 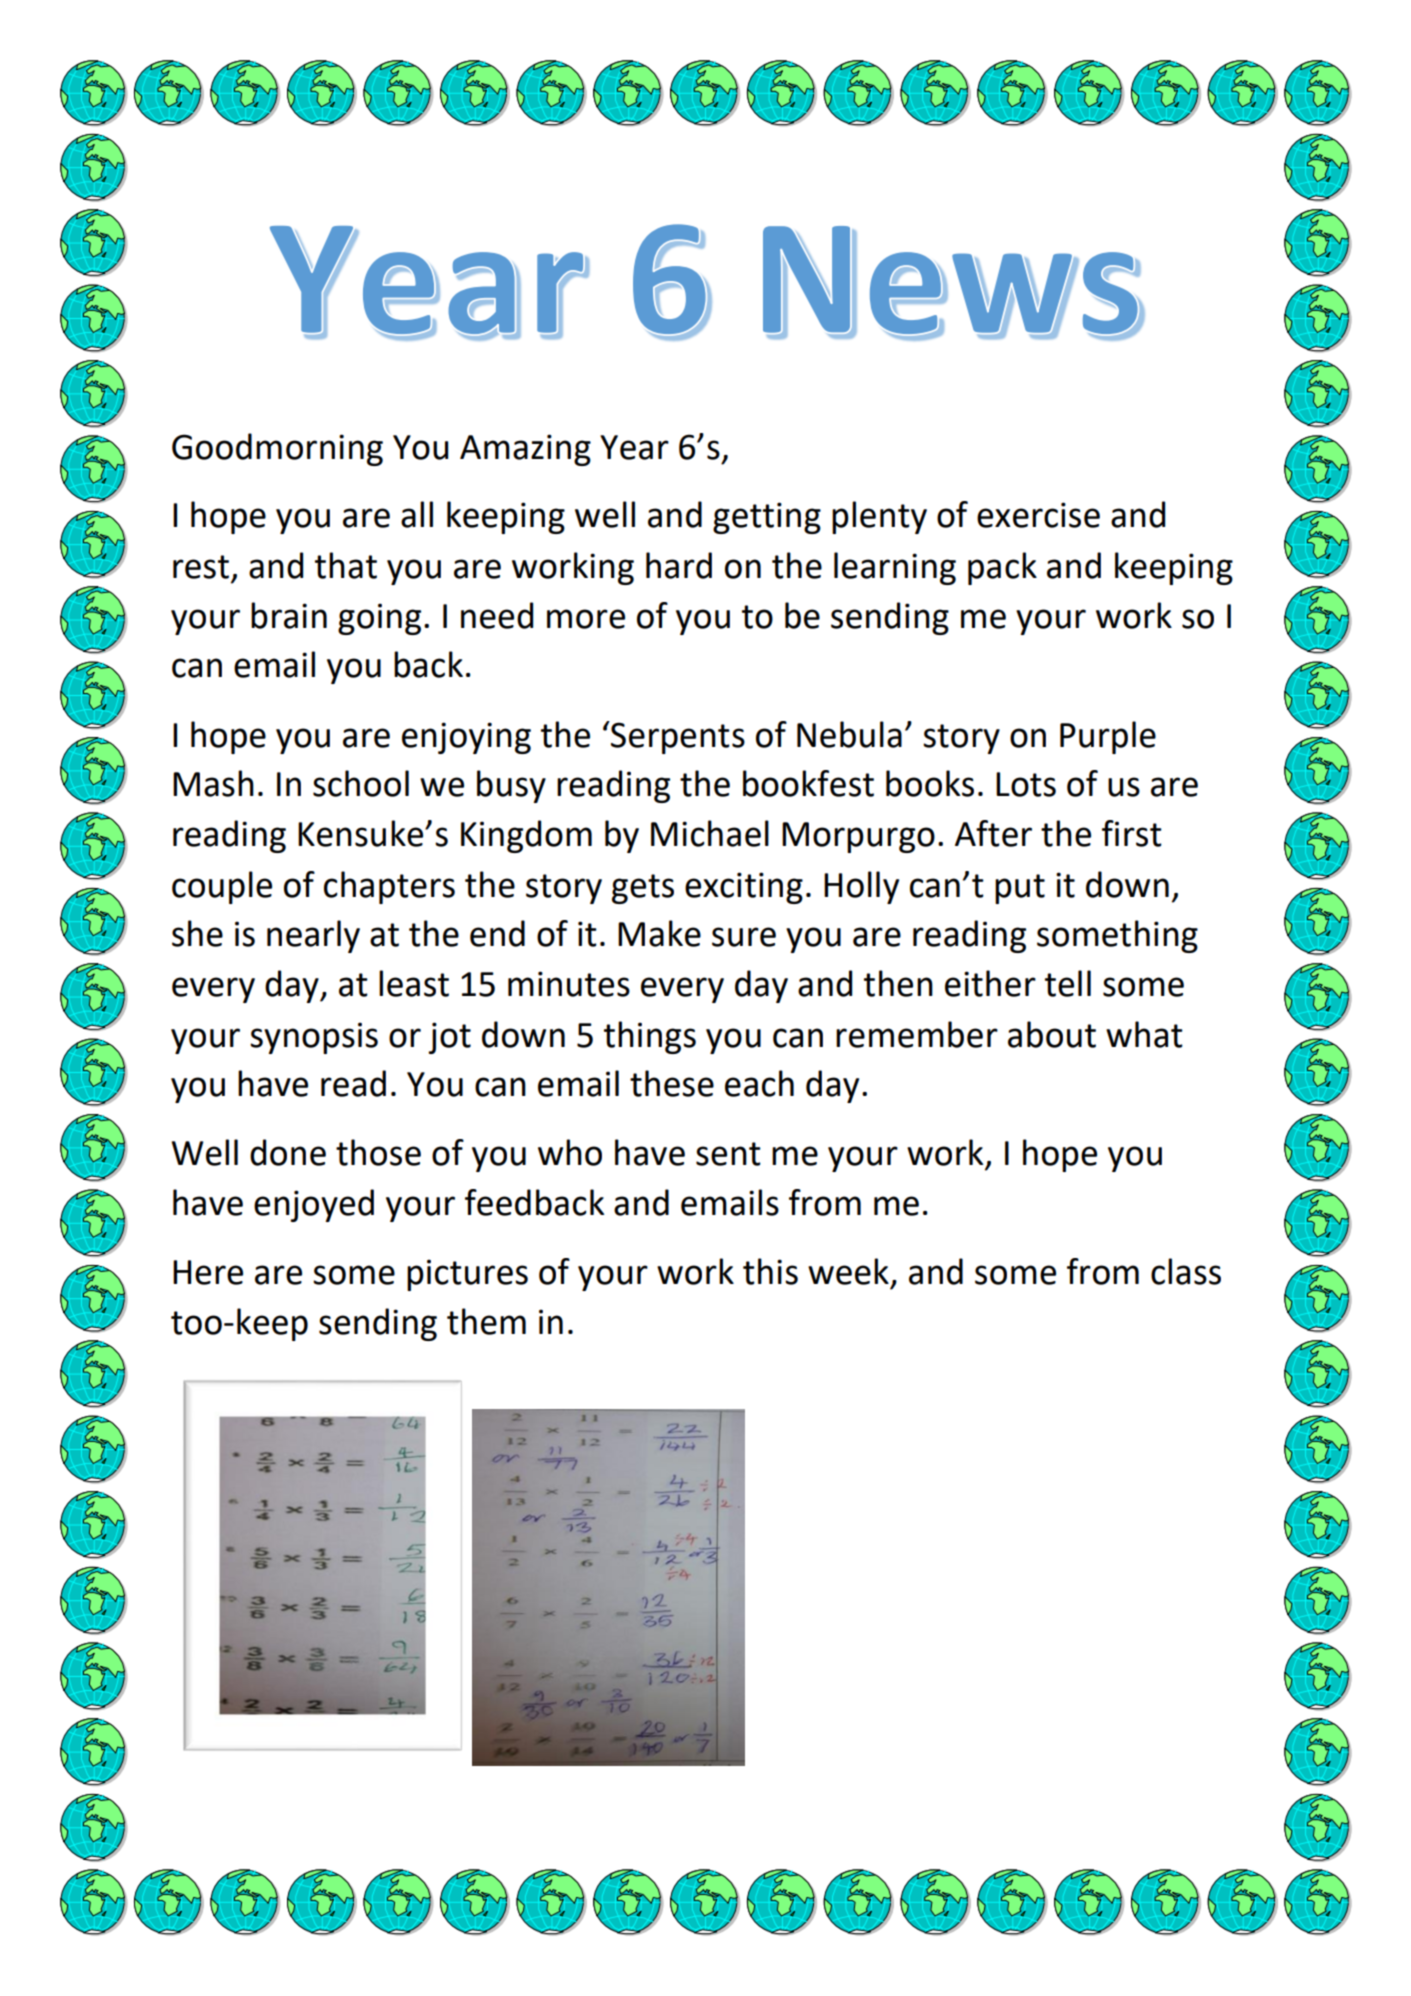 What do you see at coordinates (313, 936) in the screenshot?
I see `nearly` at bounding box center [313, 936].
